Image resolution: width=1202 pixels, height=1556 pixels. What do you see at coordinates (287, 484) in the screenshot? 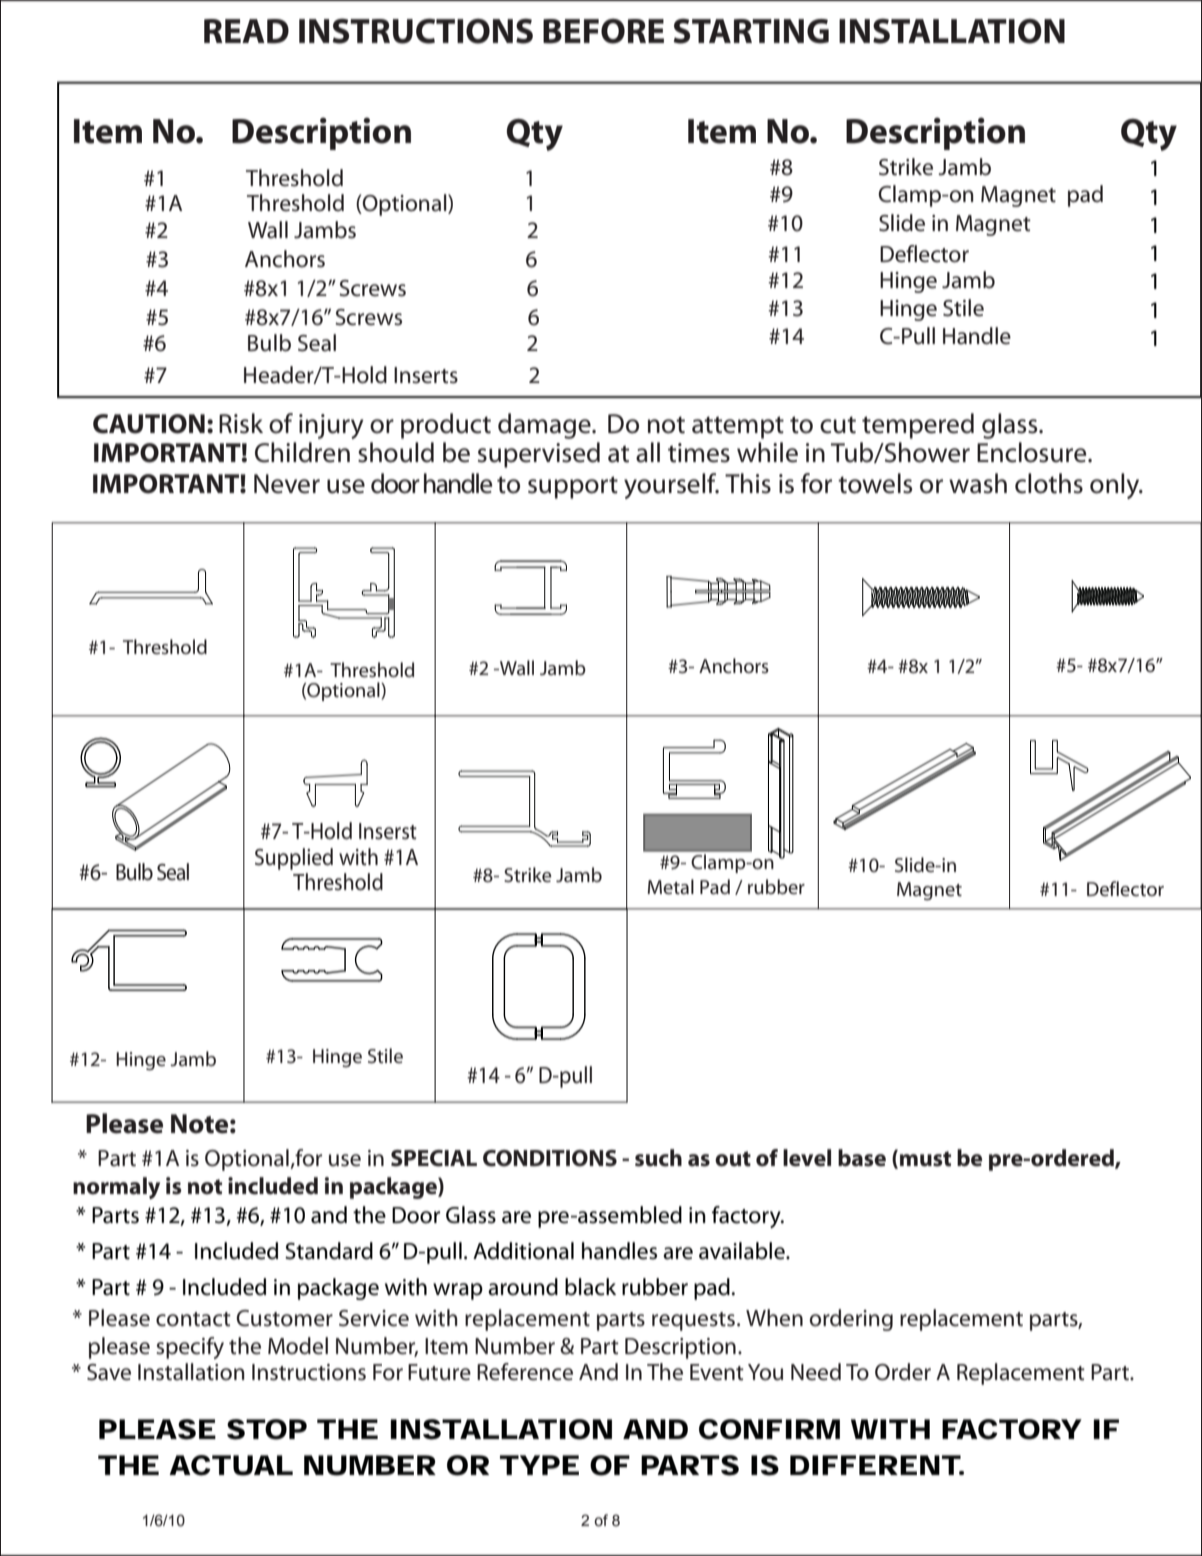
I see `Never` at bounding box center [287, 484].
